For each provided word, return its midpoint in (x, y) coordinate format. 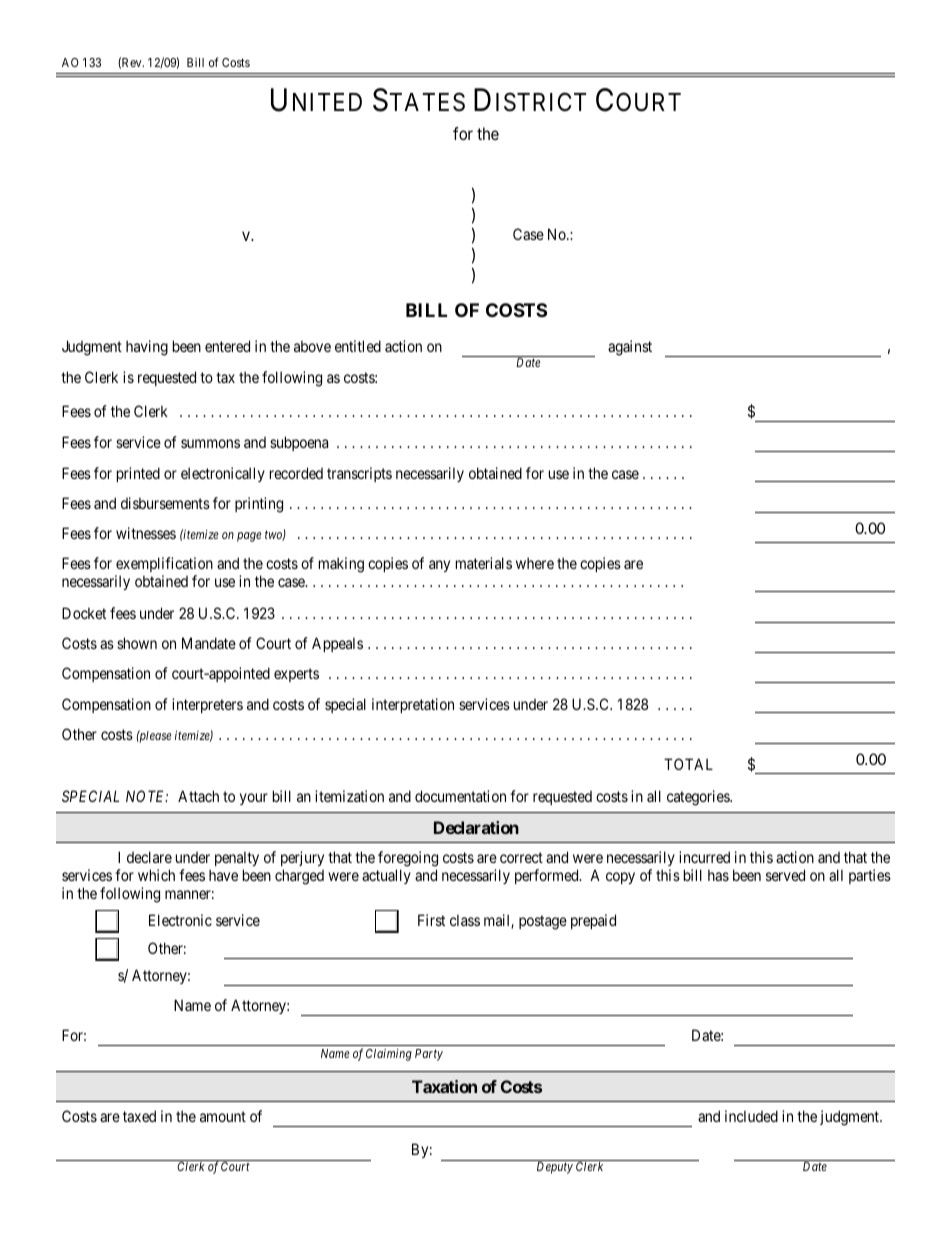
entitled (358, 346)
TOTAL (688, 764)
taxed (139, 1116)
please (154, 736)
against (630, 348)
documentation (460, 796)
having (147, 348)
